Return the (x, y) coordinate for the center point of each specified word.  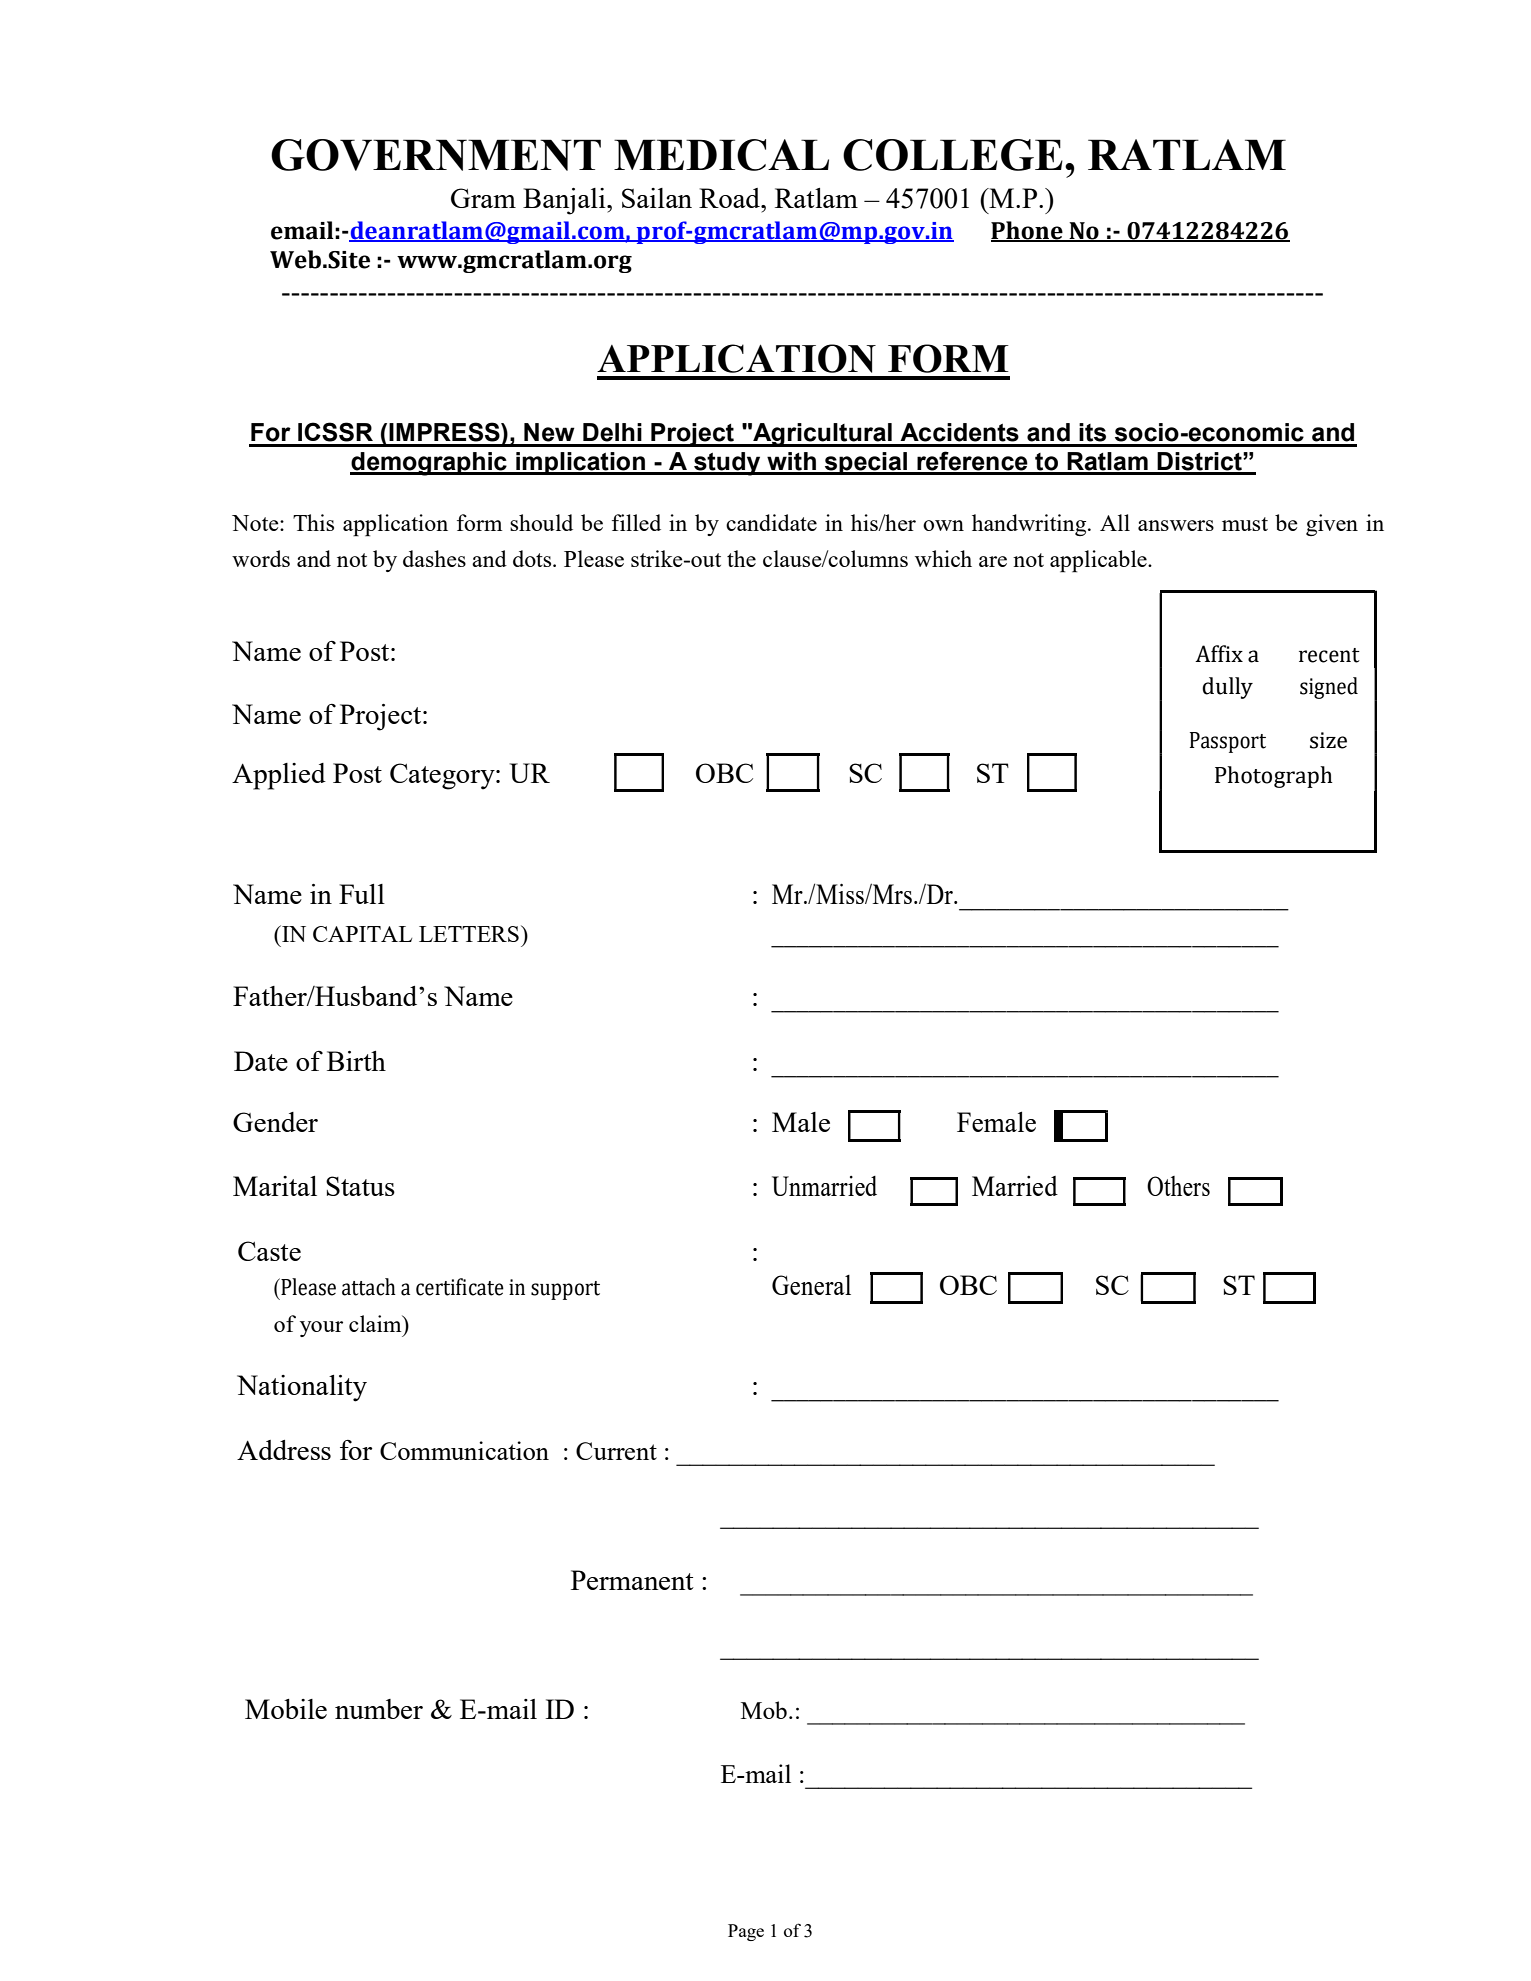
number (379, 1709)
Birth (356, 1061)
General (811, 1285)
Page (746, 1932)
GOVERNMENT (436, 155)
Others (1178, 1186)
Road (731, 198)
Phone (1028, 231)
